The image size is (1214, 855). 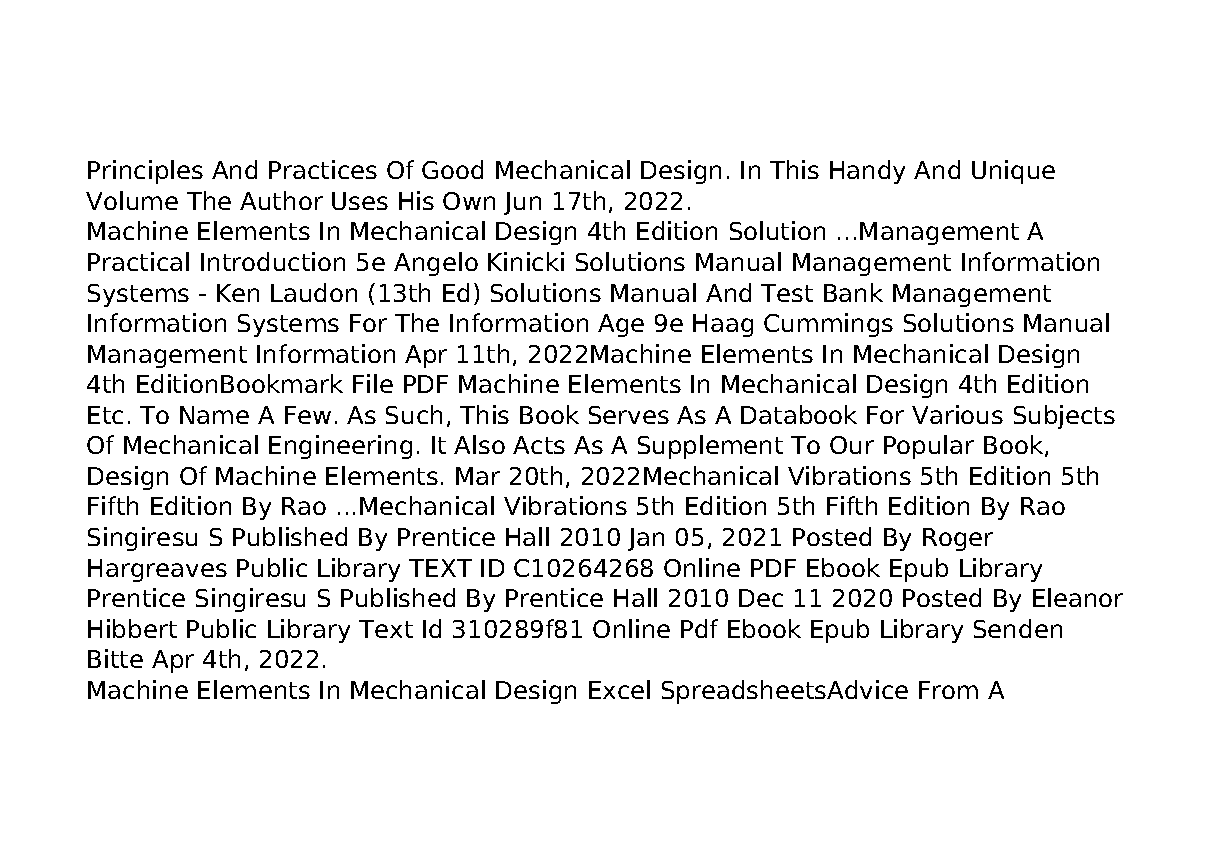 What do you see at coordinates (281, 200) in the image?
I see `Author` at bounding box center [281, 200].
